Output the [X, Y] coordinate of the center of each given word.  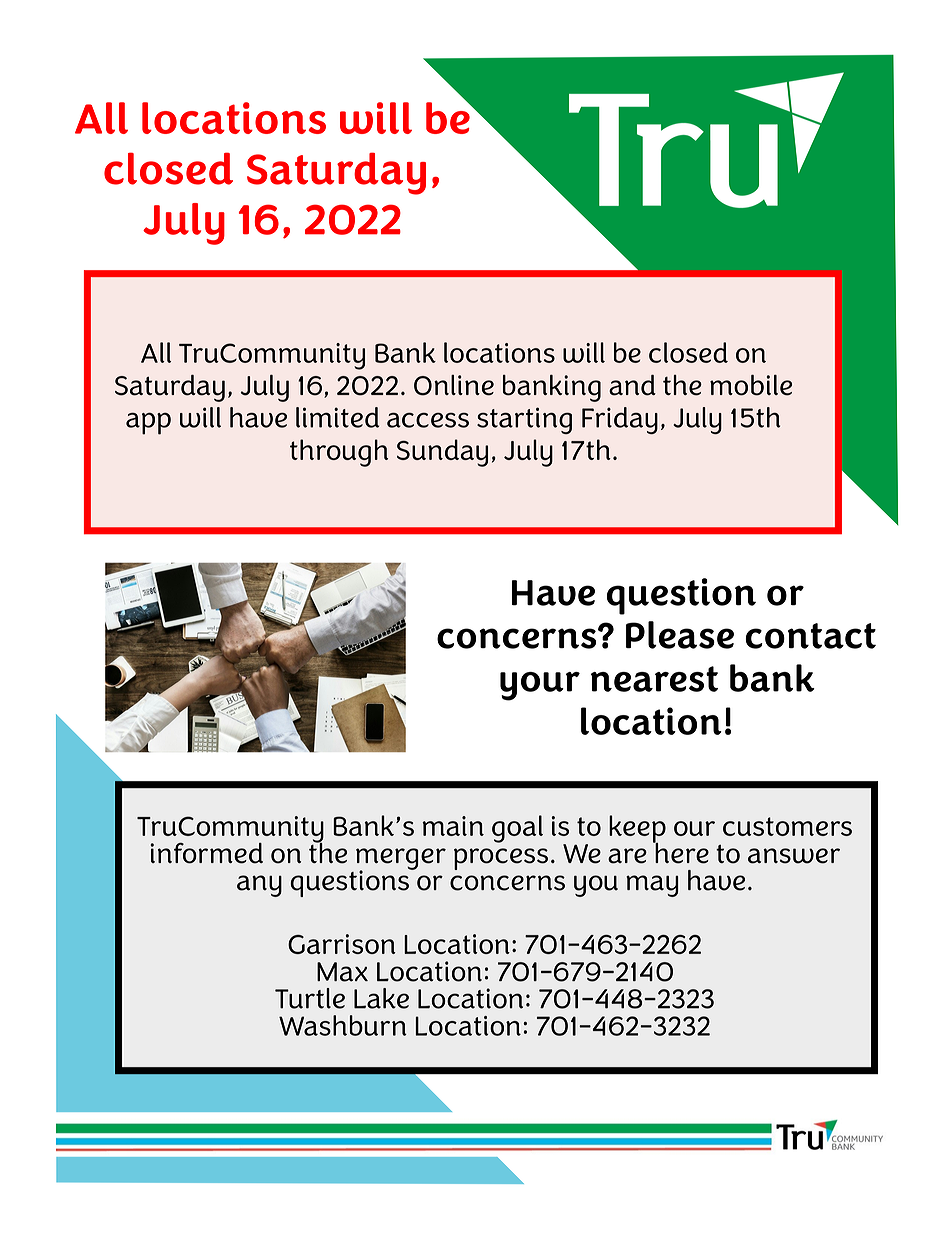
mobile [751, 385]
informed [207, 853]
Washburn [343, 1025]
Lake [381, 998]
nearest [654, 679]
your [540, 686]
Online [454, 385]
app [148, 424]
